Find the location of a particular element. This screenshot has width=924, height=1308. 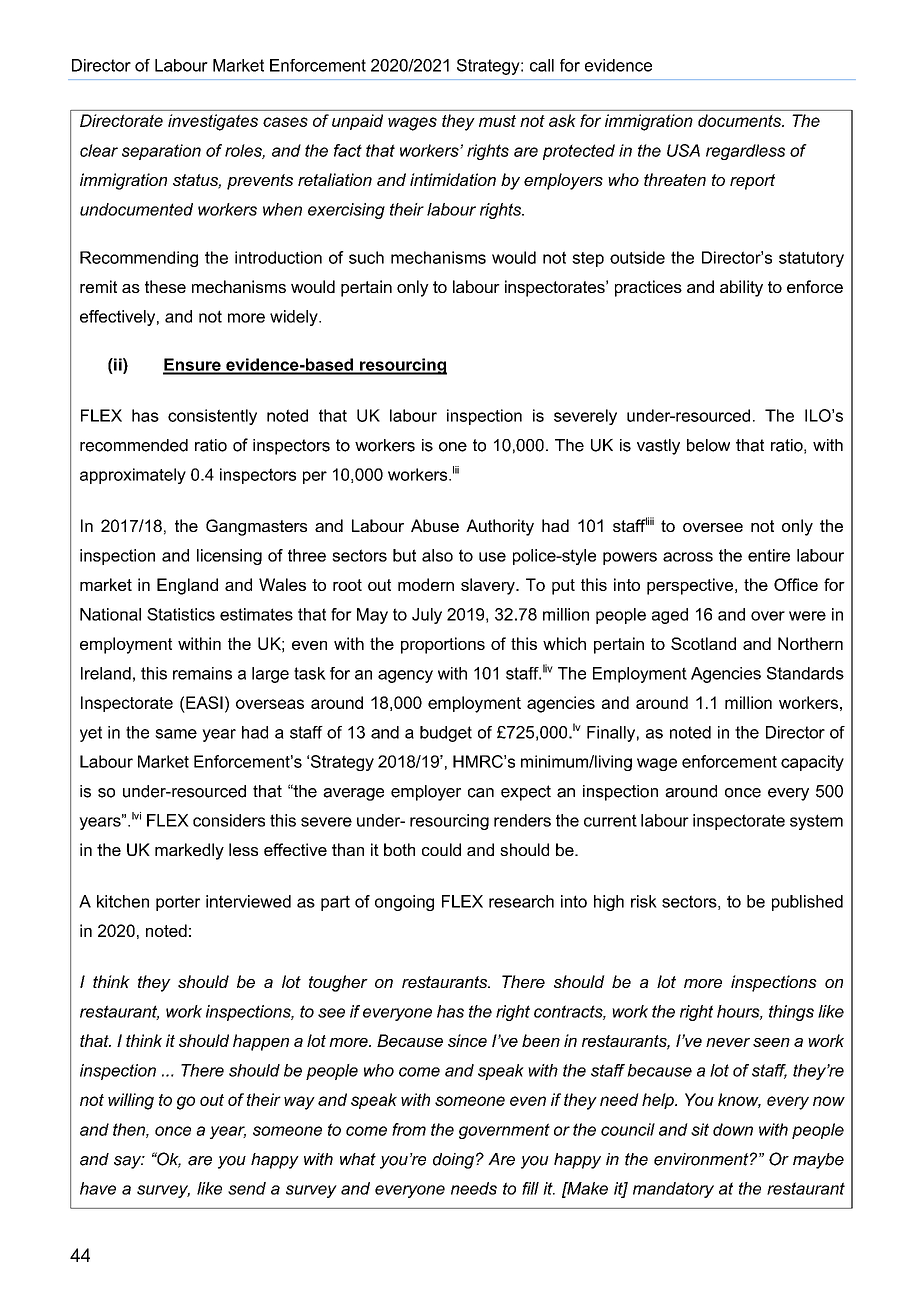

doing is located at coordinates (453, 1161).
